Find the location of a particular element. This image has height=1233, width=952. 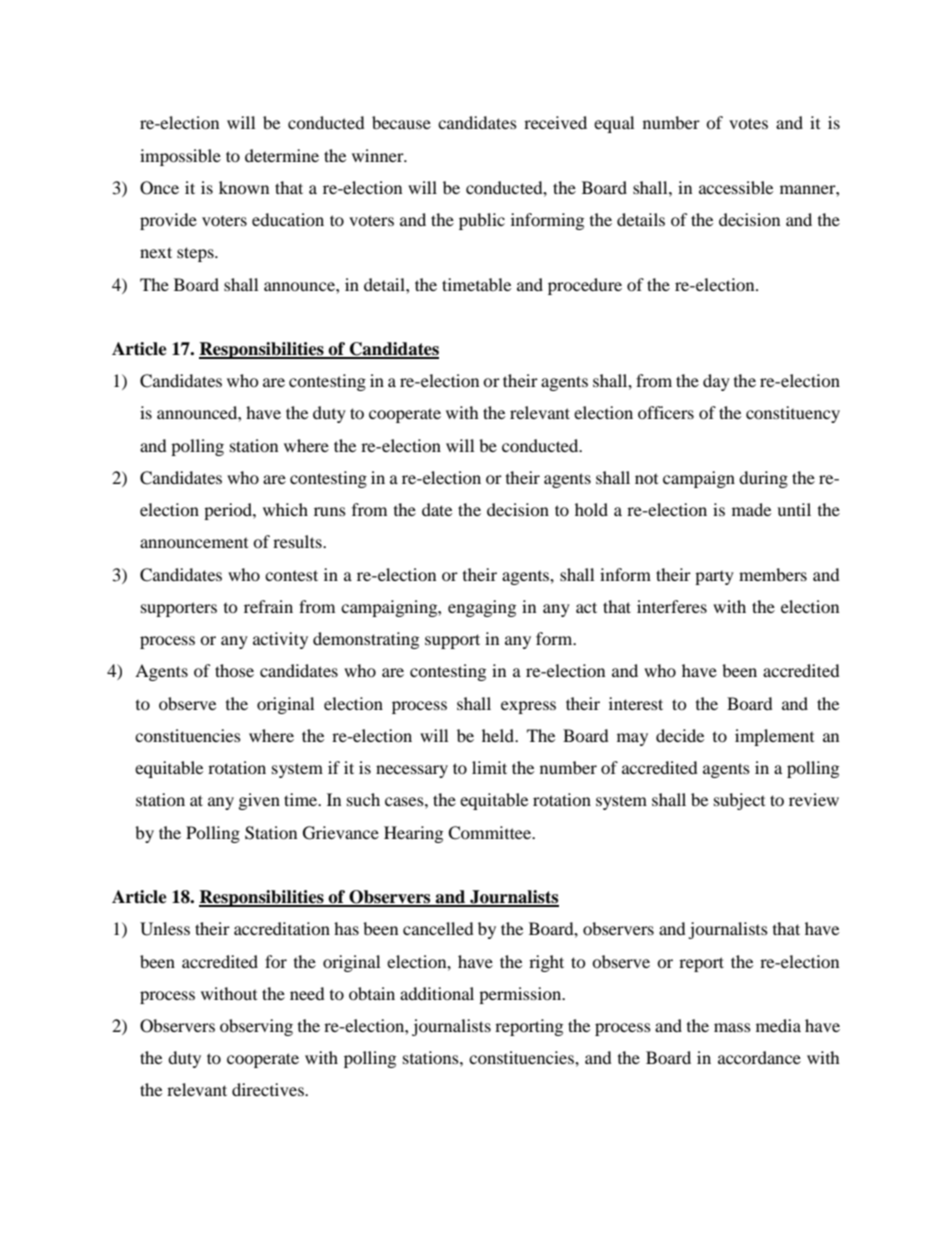

determine is located at coordinates (282, 155).
